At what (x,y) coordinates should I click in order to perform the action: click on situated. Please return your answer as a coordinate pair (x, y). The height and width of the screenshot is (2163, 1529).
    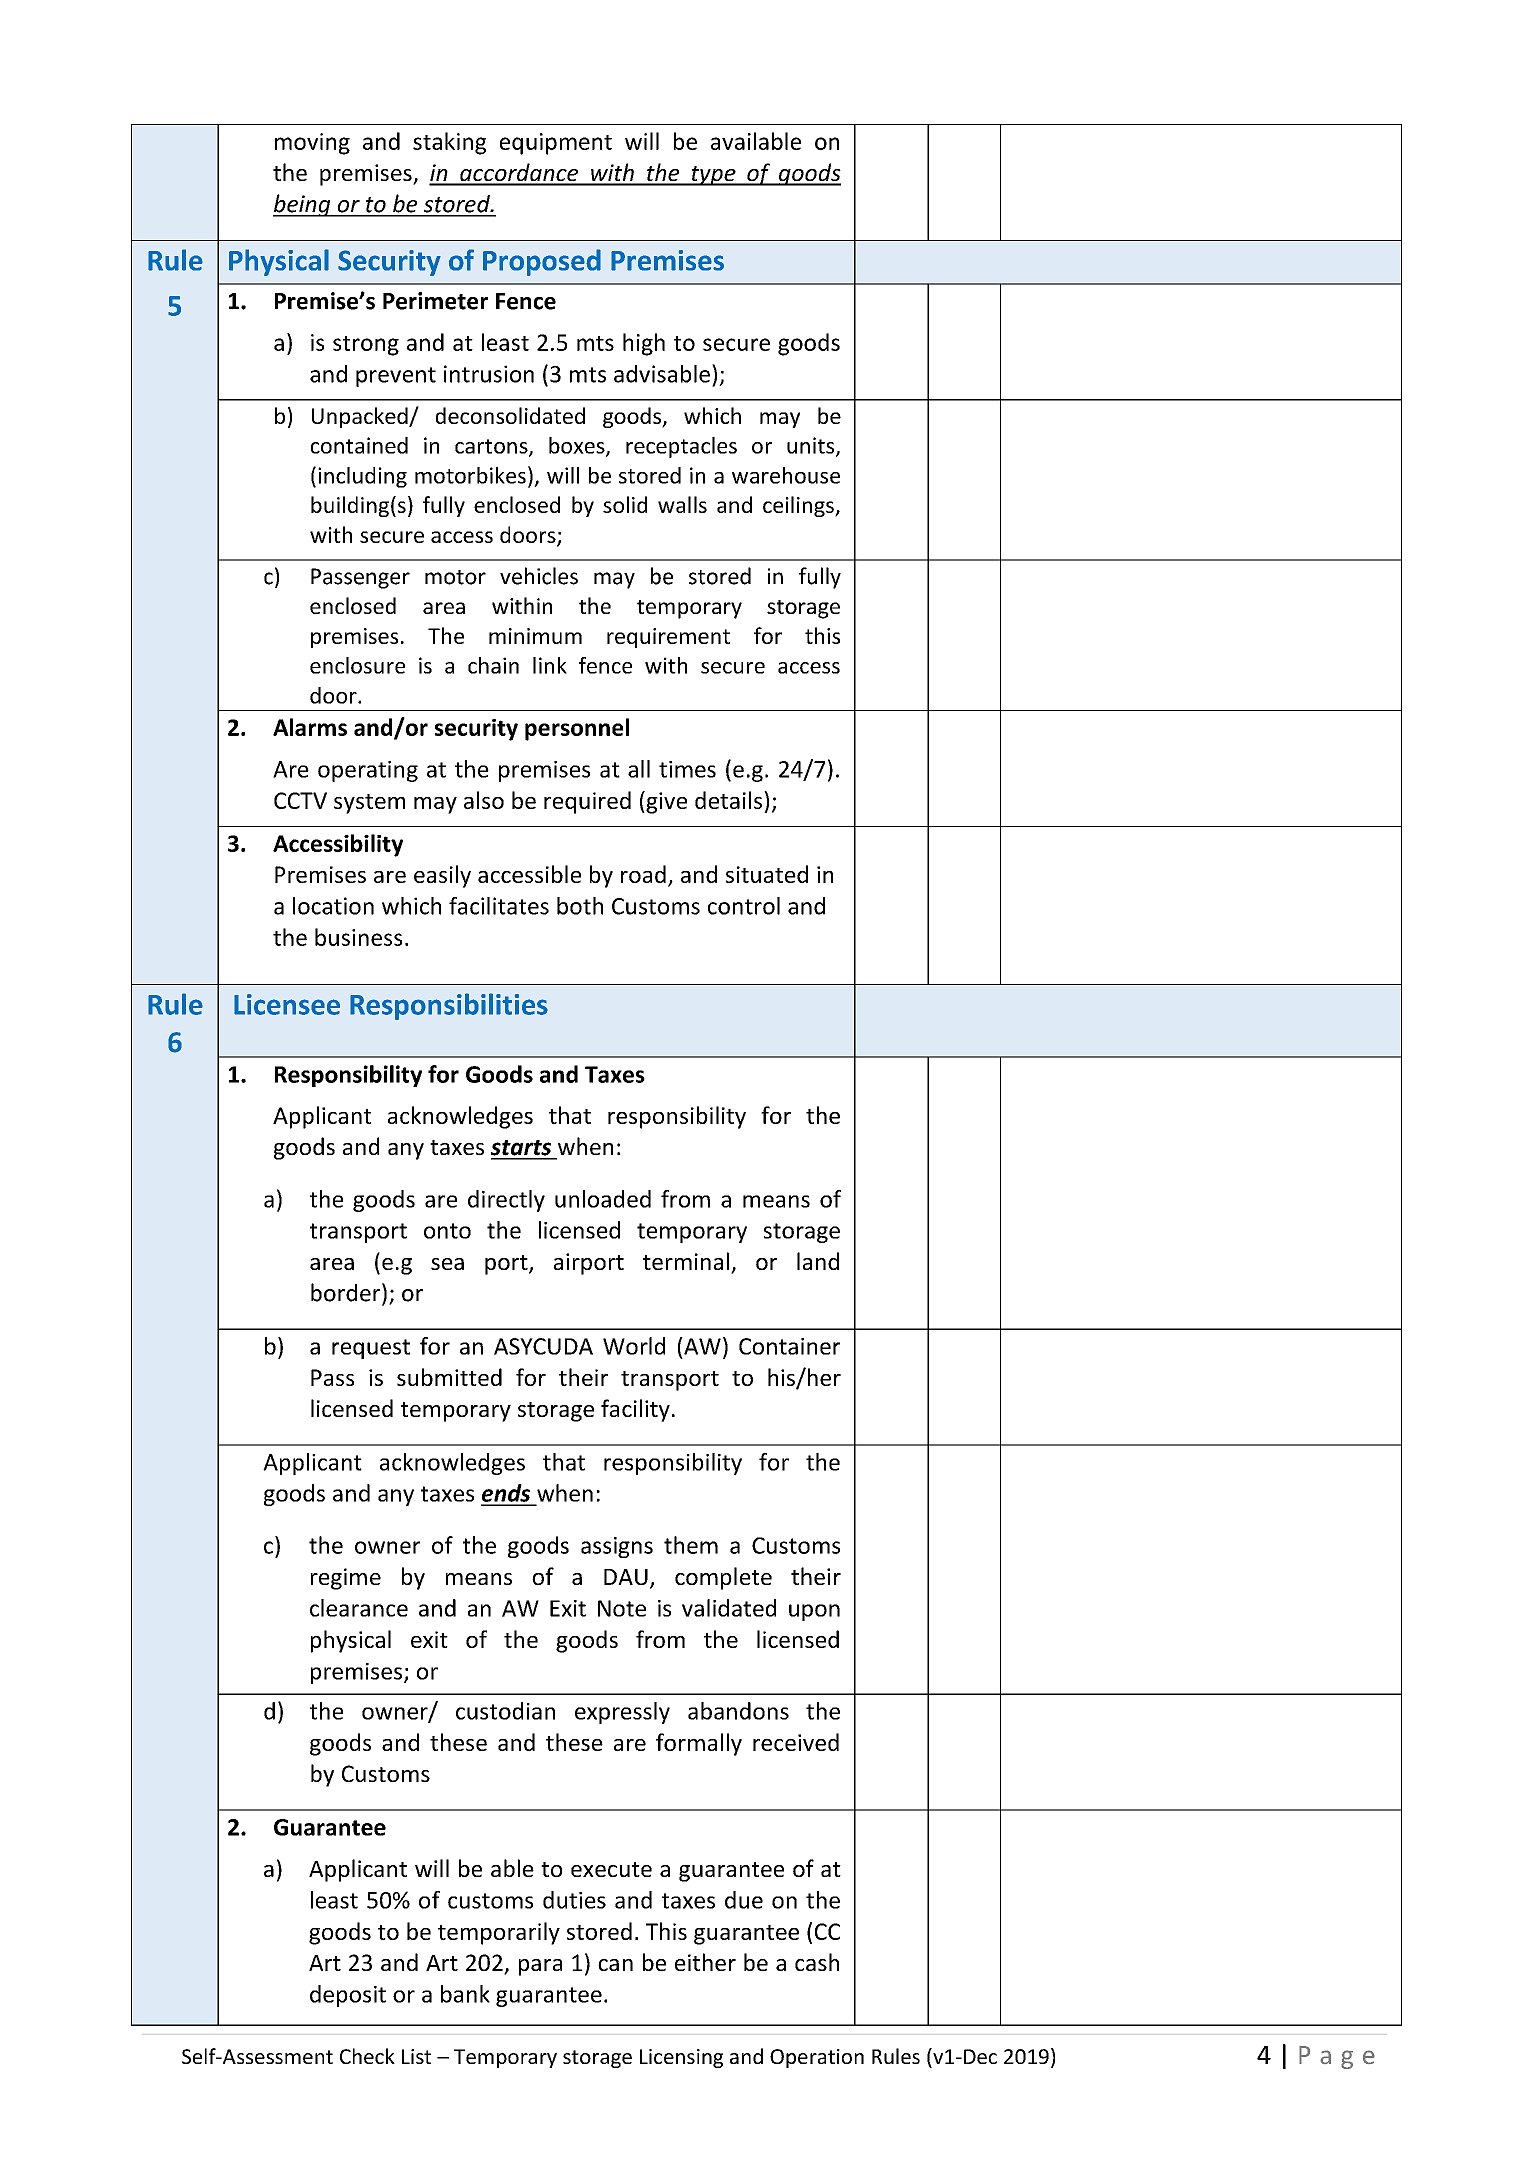
    Looking at the image, I should click on (767, 874).
